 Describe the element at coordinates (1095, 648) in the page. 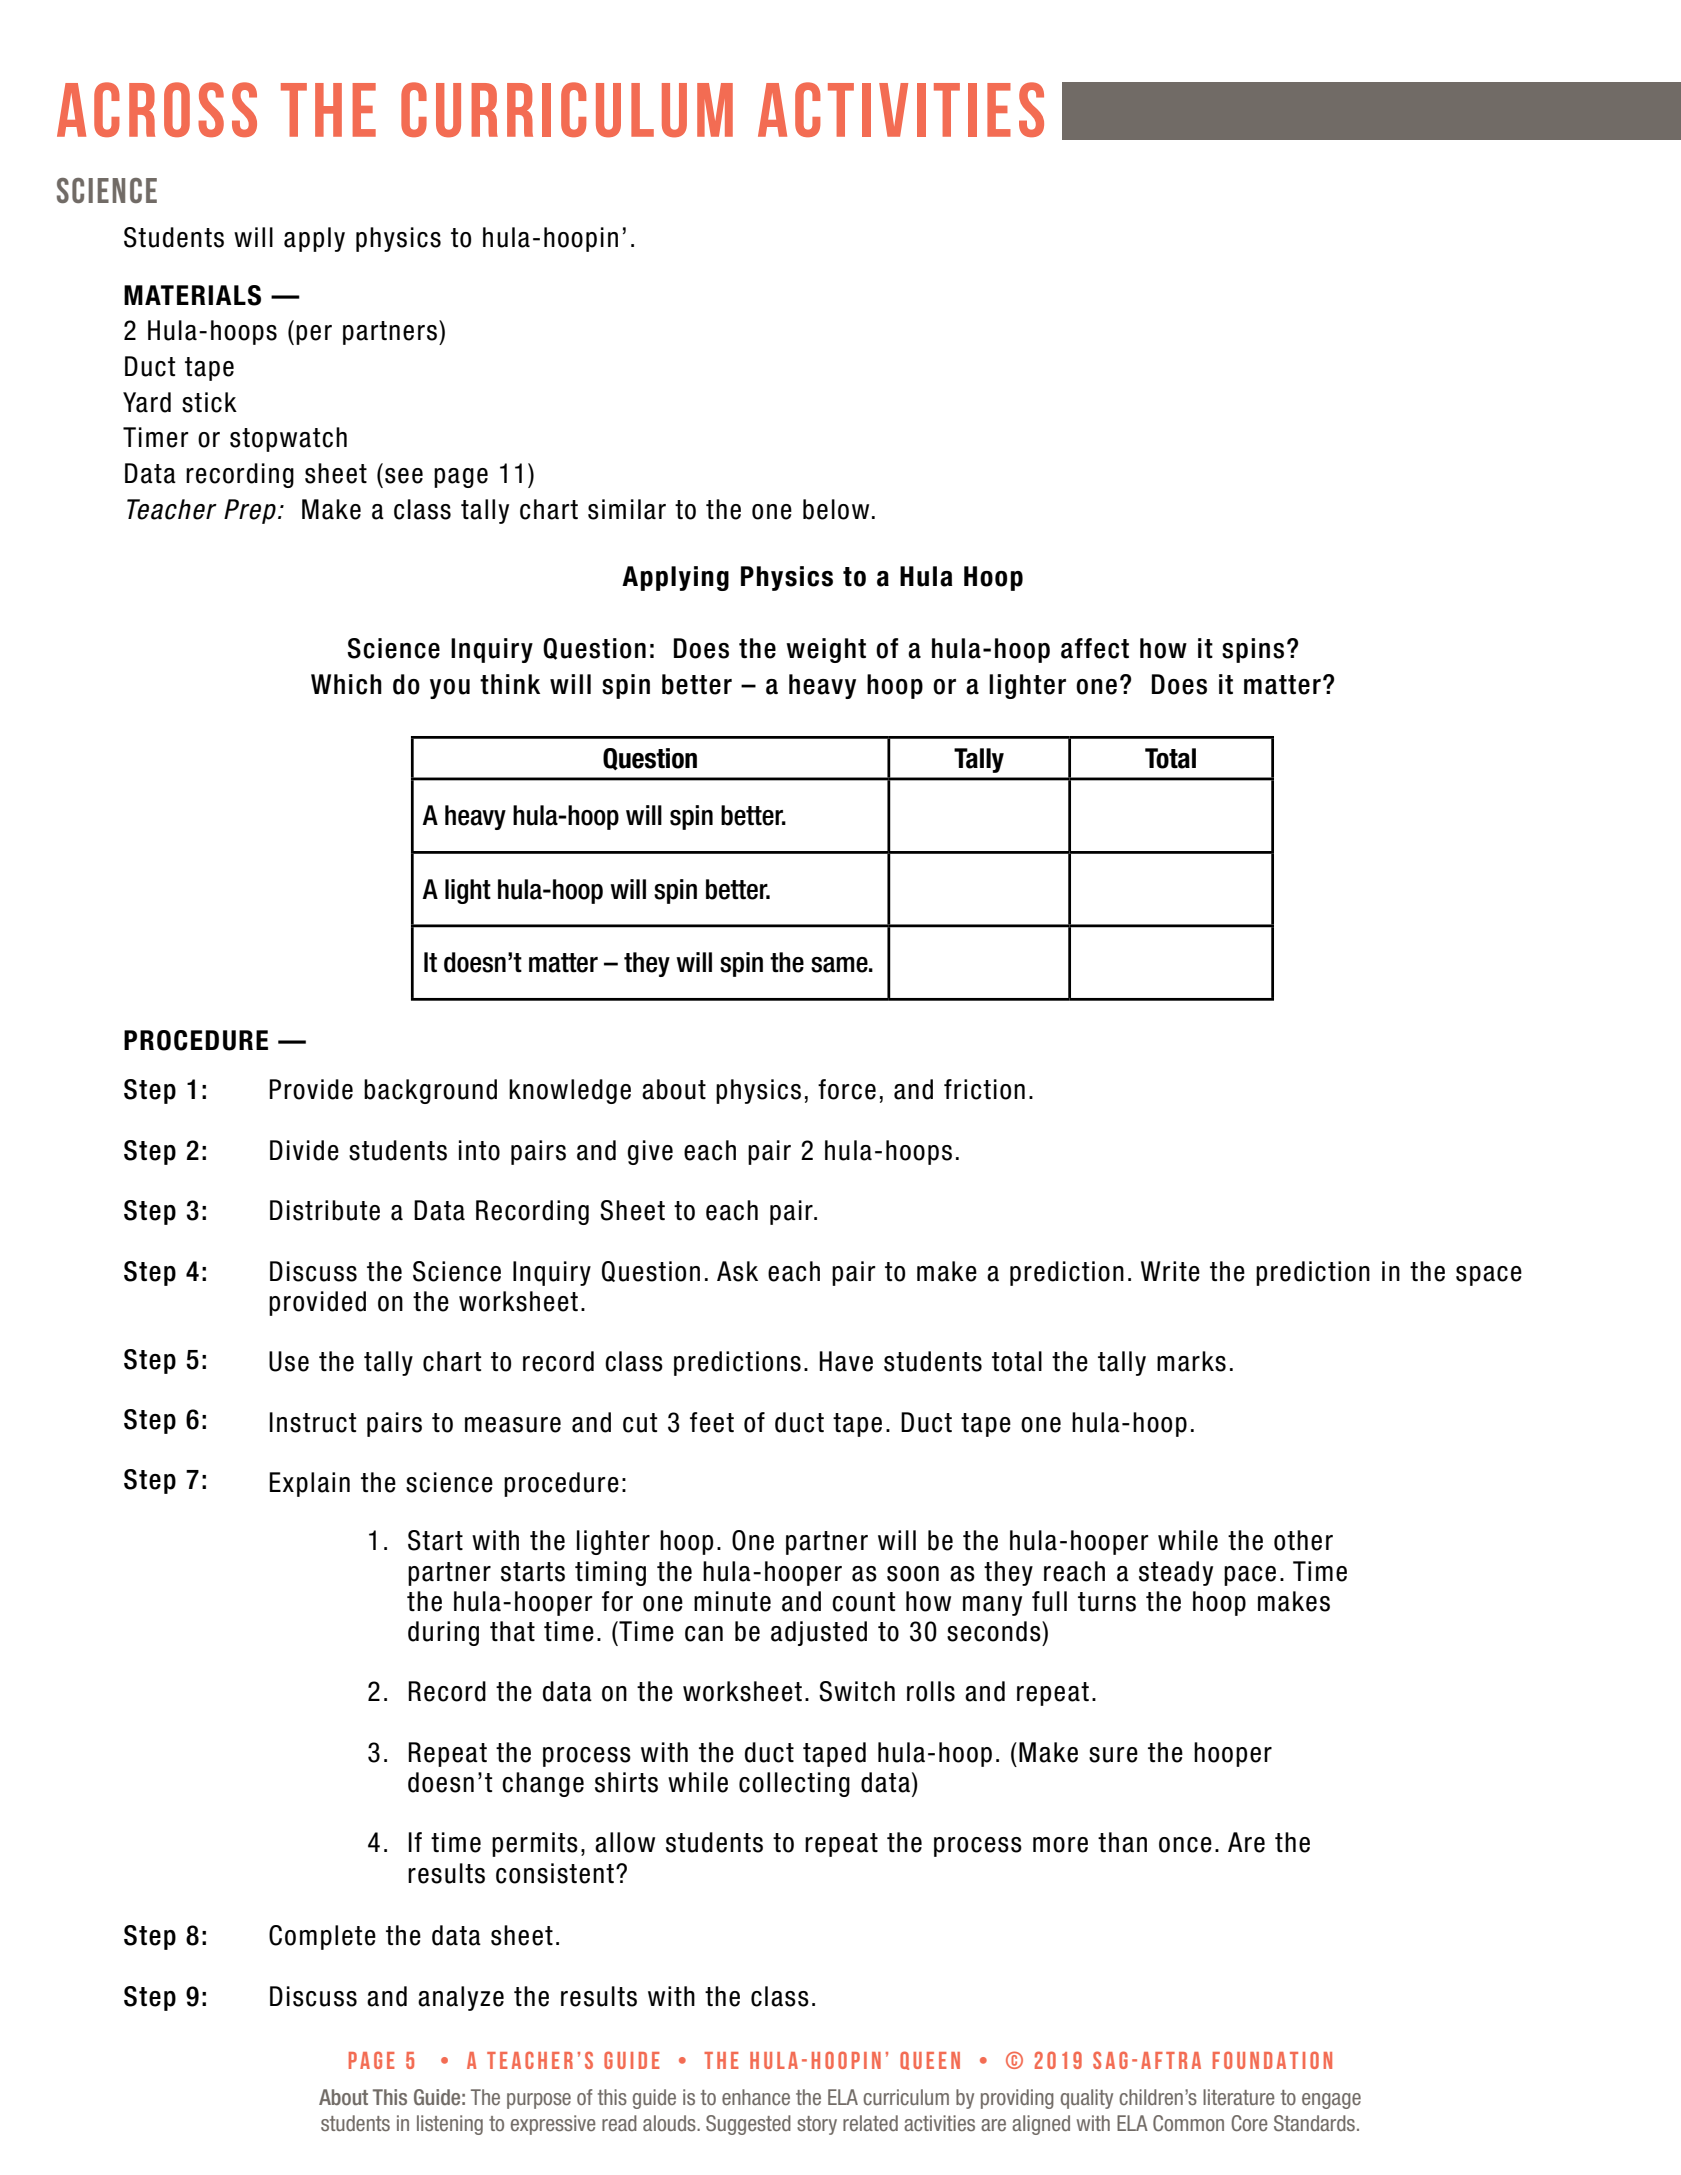

I see `affect` at that location.
